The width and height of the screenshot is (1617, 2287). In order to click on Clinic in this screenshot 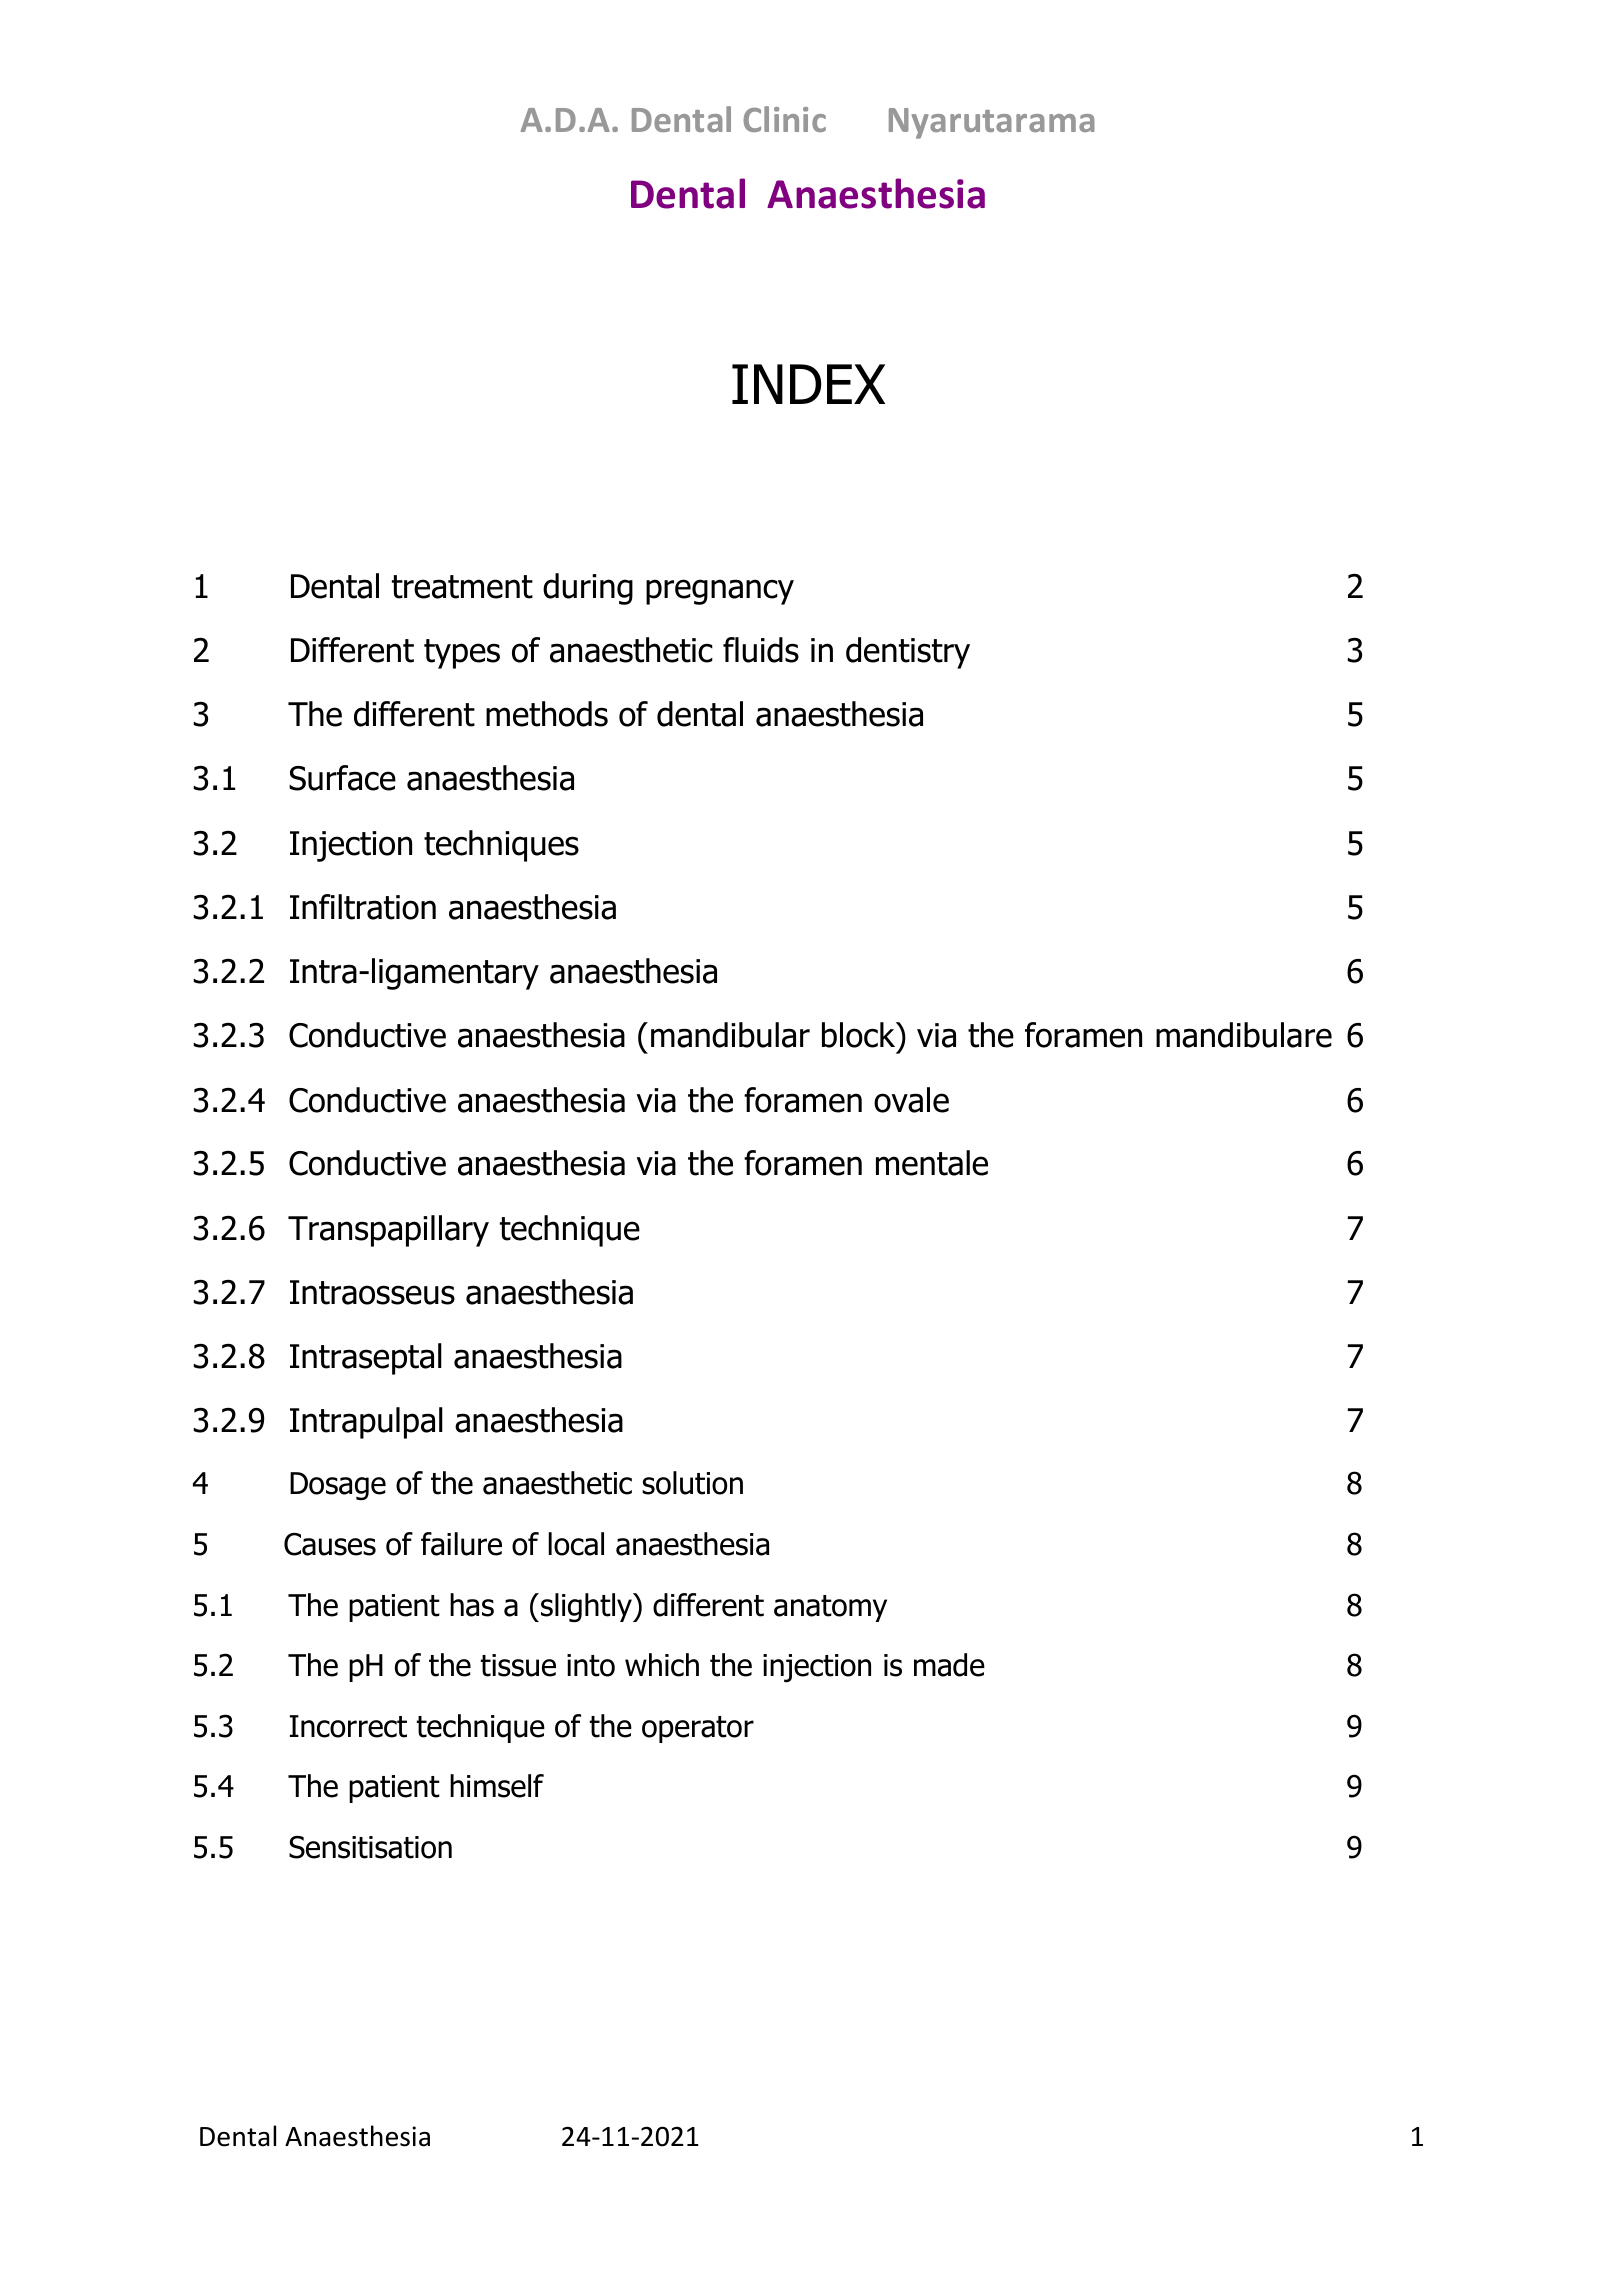, I will do `click(784, 119)`.
